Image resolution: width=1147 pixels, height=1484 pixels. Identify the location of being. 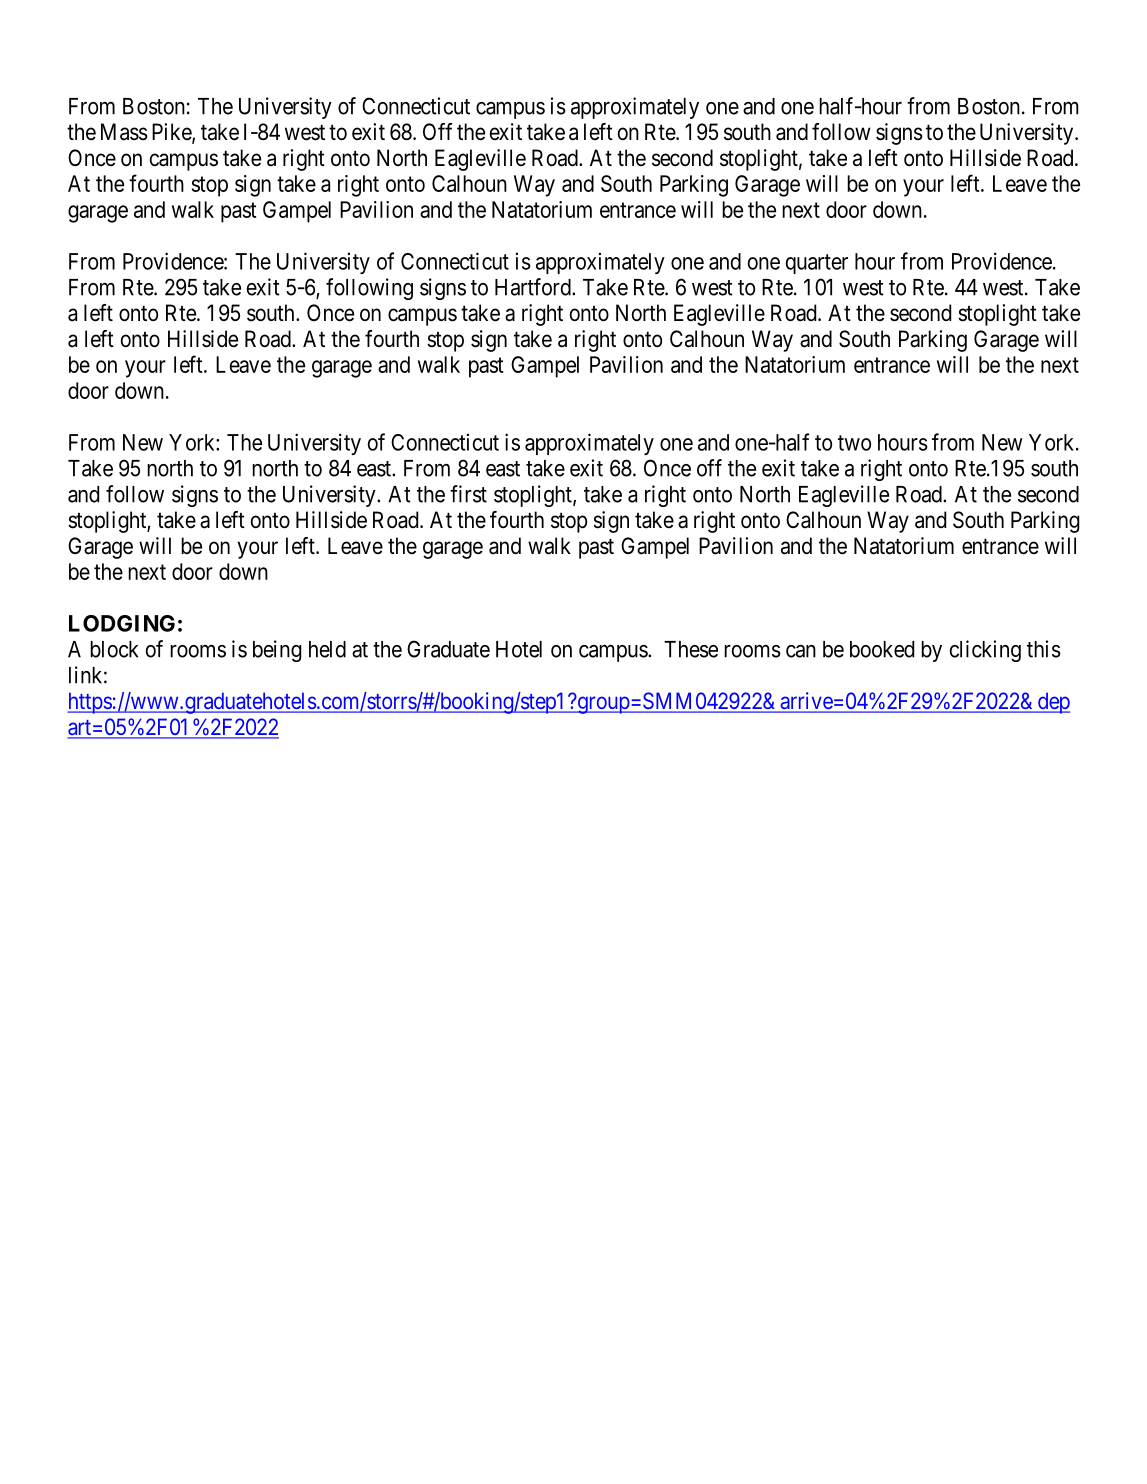
(277, 651).
